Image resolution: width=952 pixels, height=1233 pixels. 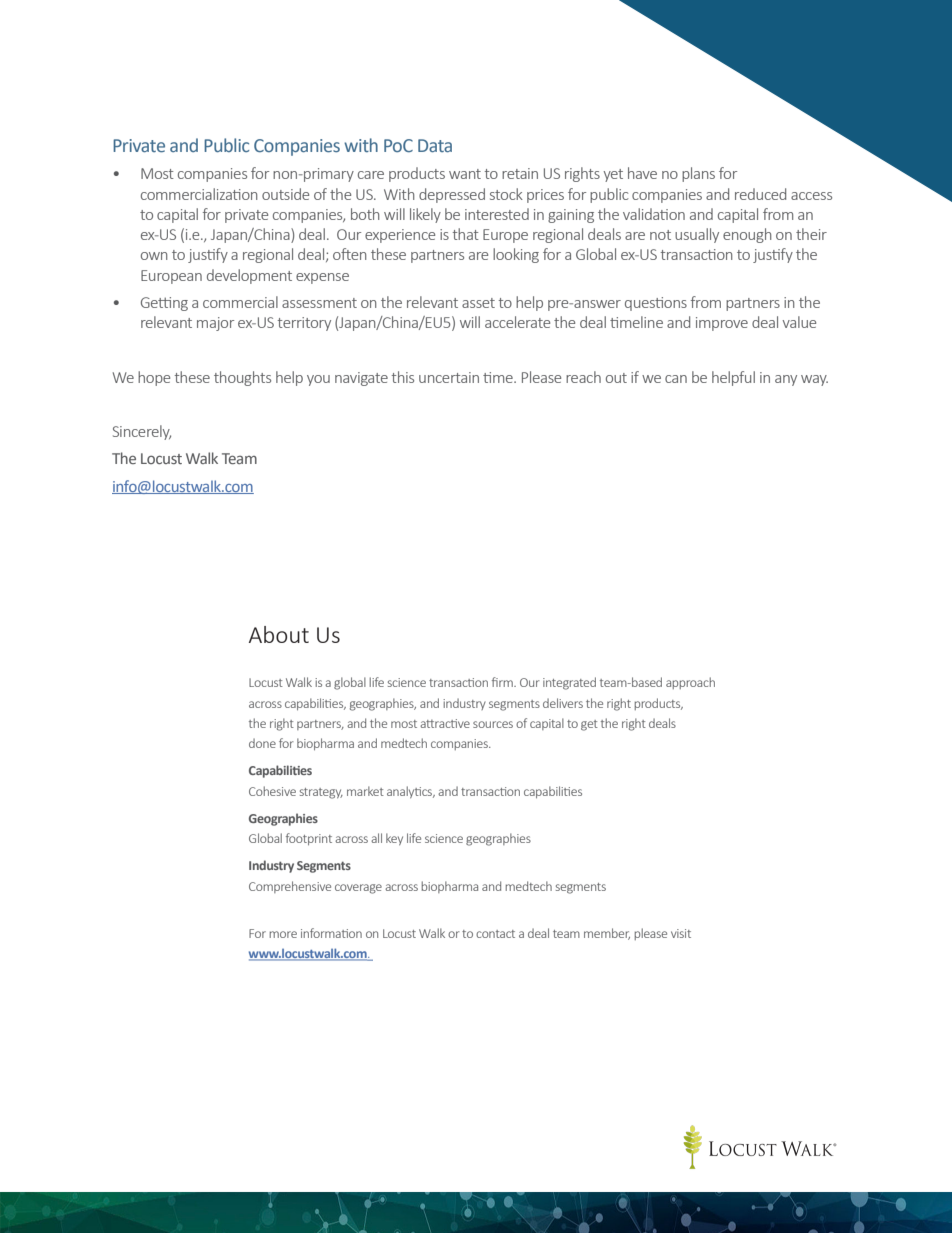 I want to click on want, so click(x=465, y=174).
